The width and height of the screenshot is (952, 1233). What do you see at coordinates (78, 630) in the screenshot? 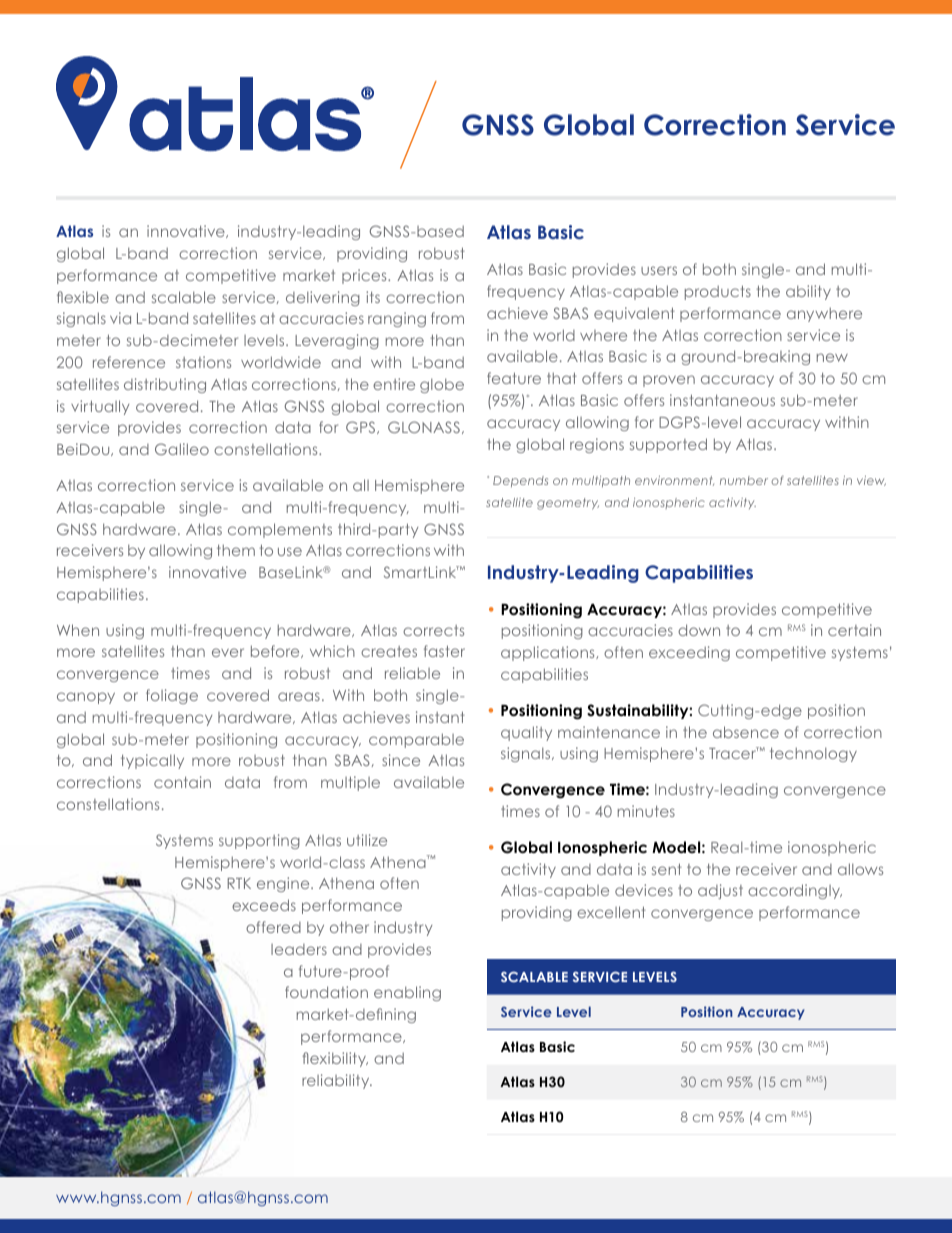
I see `When` at bounding box center [78, 630].
